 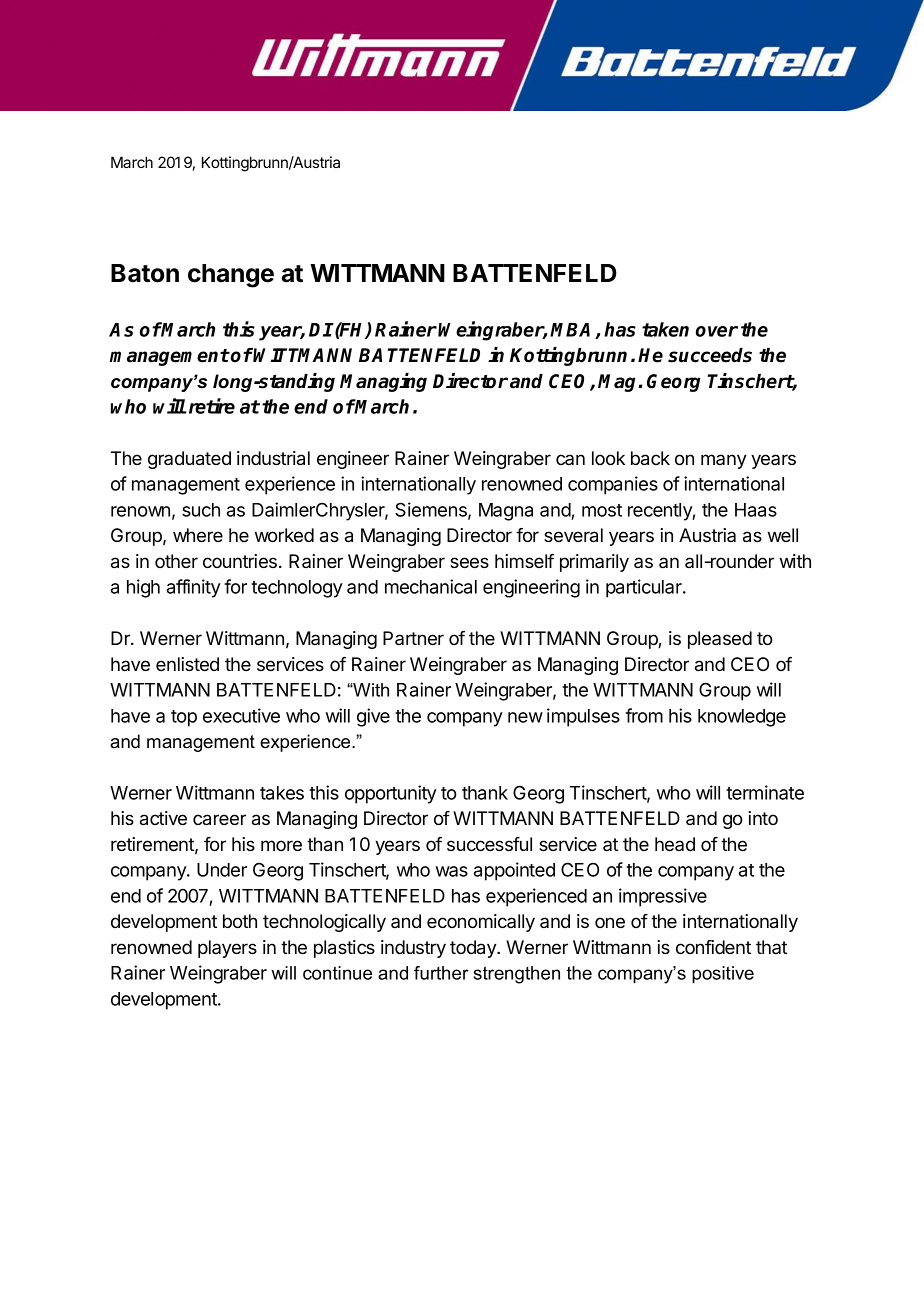 What do you see at coordinates (227, 949) in the screenshot?
I see `players` at bounding box center [227, 949].
